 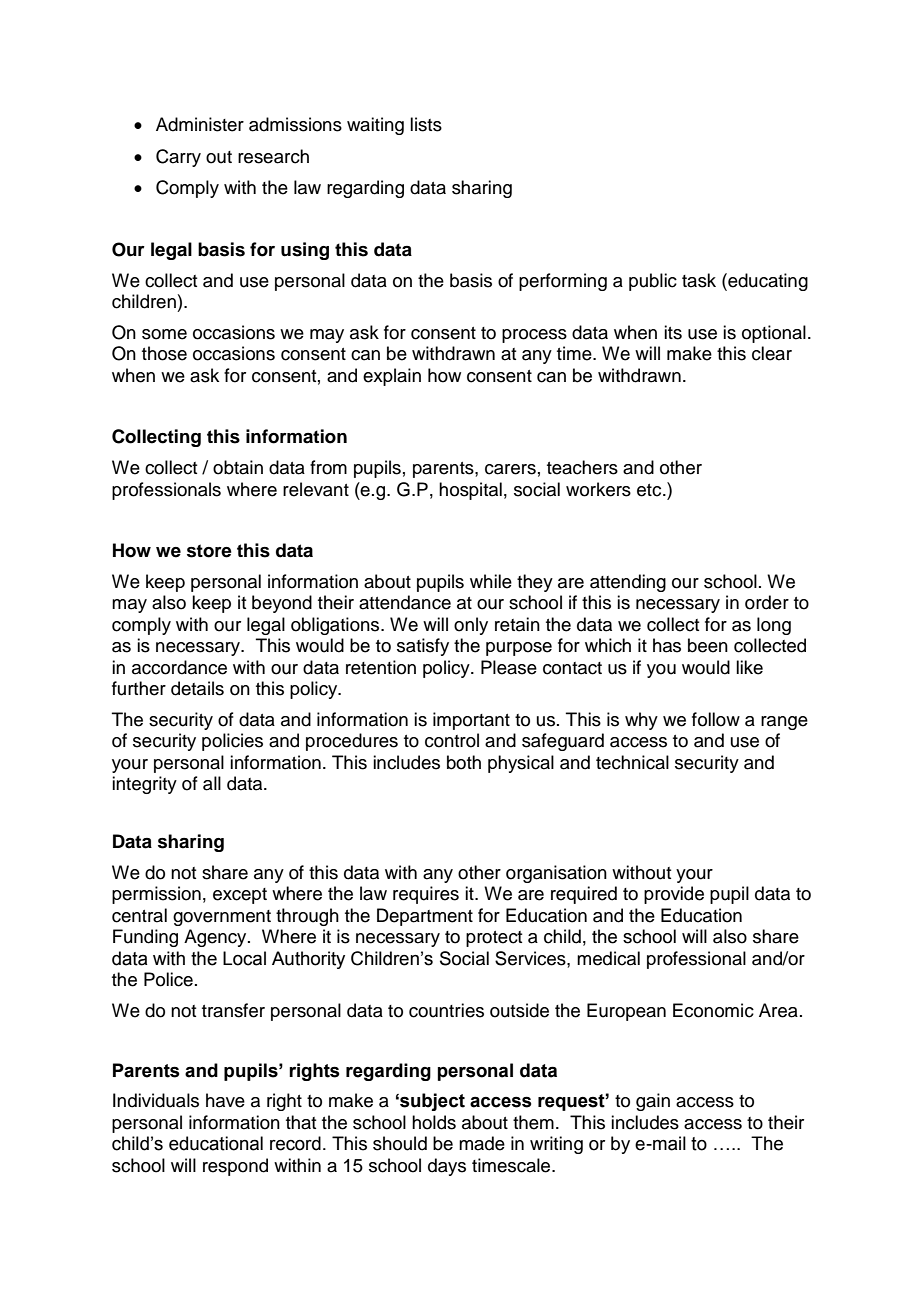 What do you see at coordinates (650, 490) in the image?
I see `etc` at bounding box center [650, 490].
